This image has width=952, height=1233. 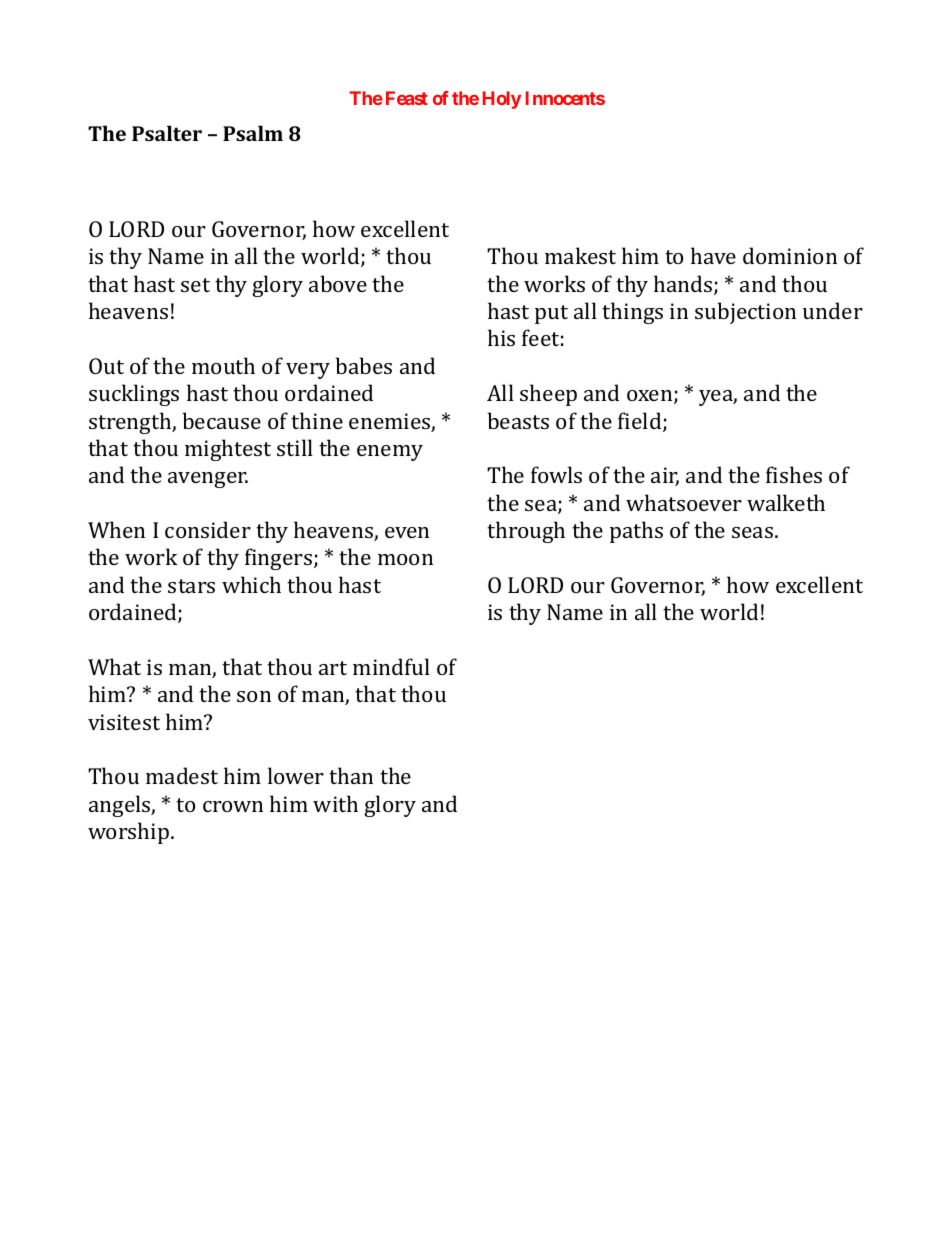 What do you see at coordinates (794, 474) in the image?
I see `fishes` at bounding box center [794, 474].
